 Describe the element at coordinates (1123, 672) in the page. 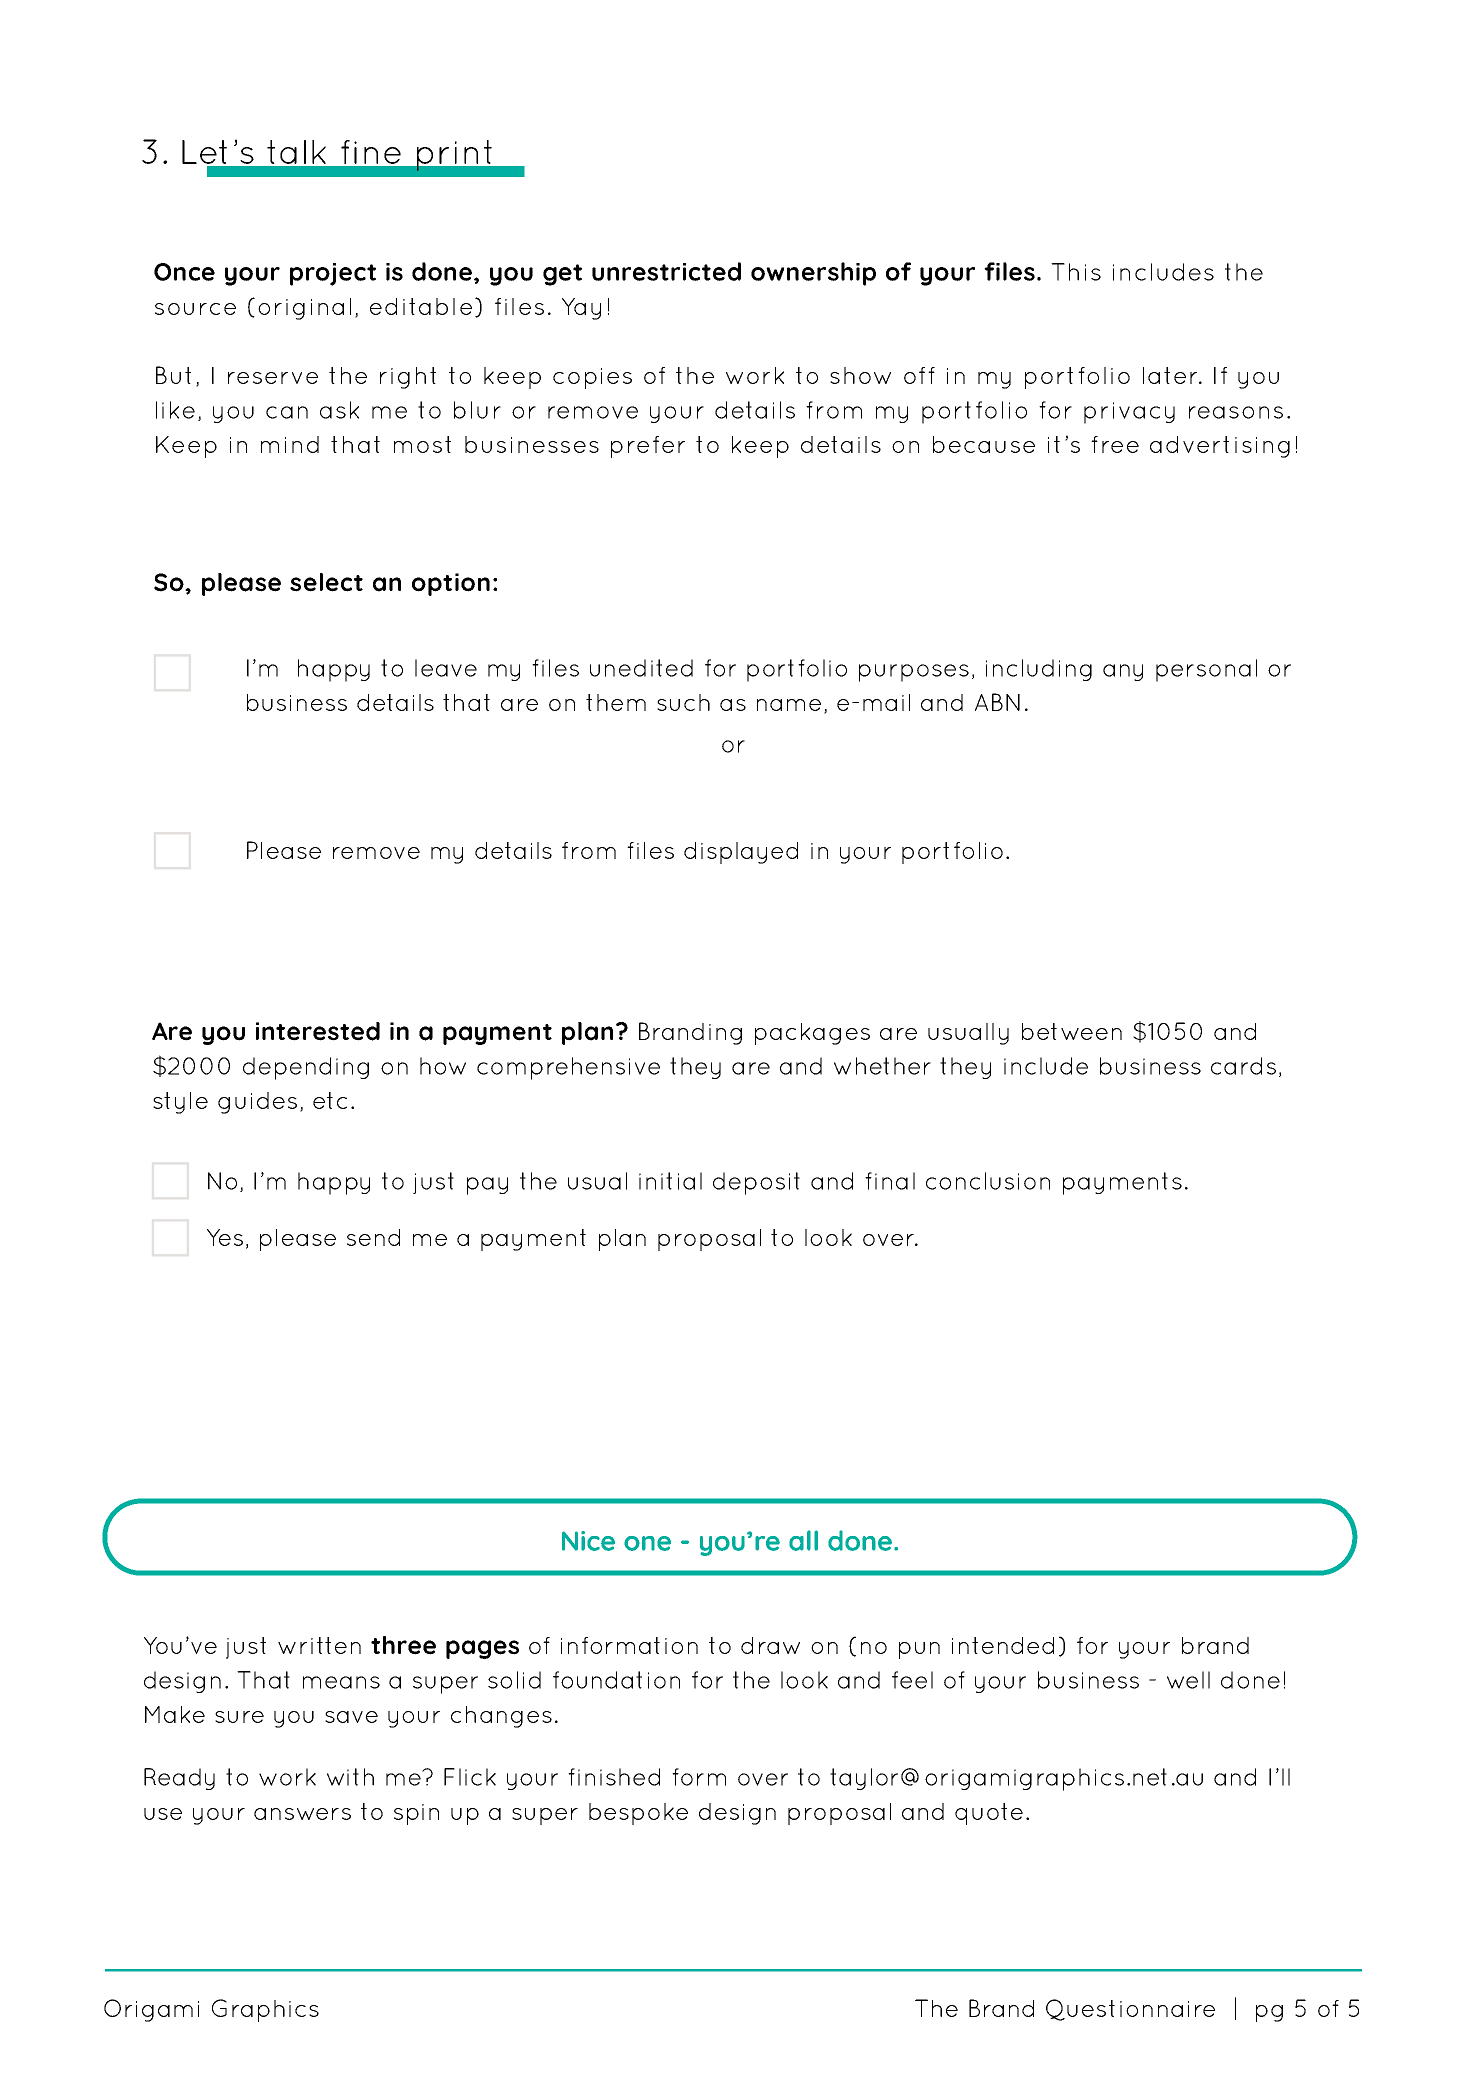

I see `any` at that location.
